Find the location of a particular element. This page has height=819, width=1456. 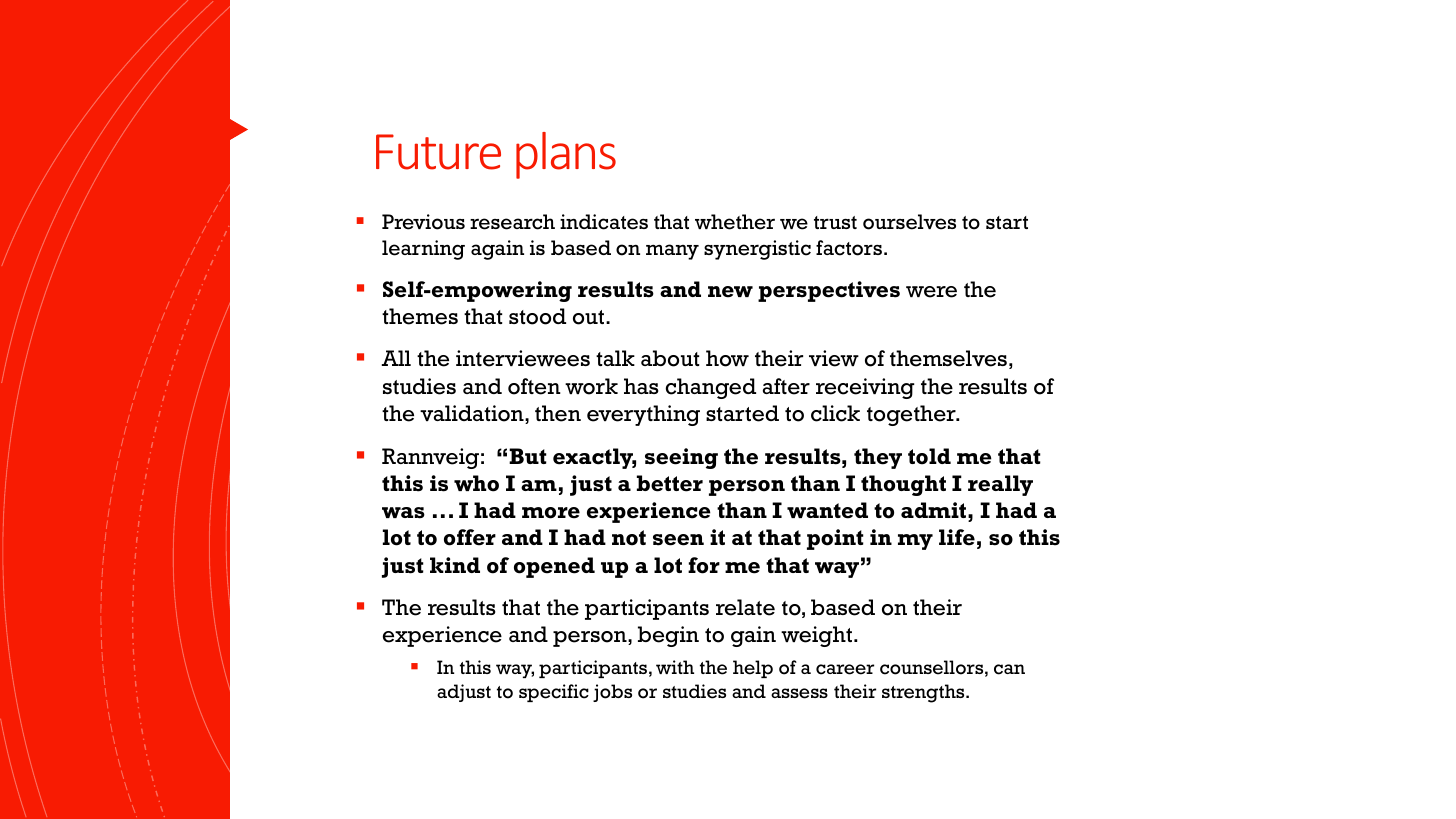

with is located at coordinates (675, 667).
